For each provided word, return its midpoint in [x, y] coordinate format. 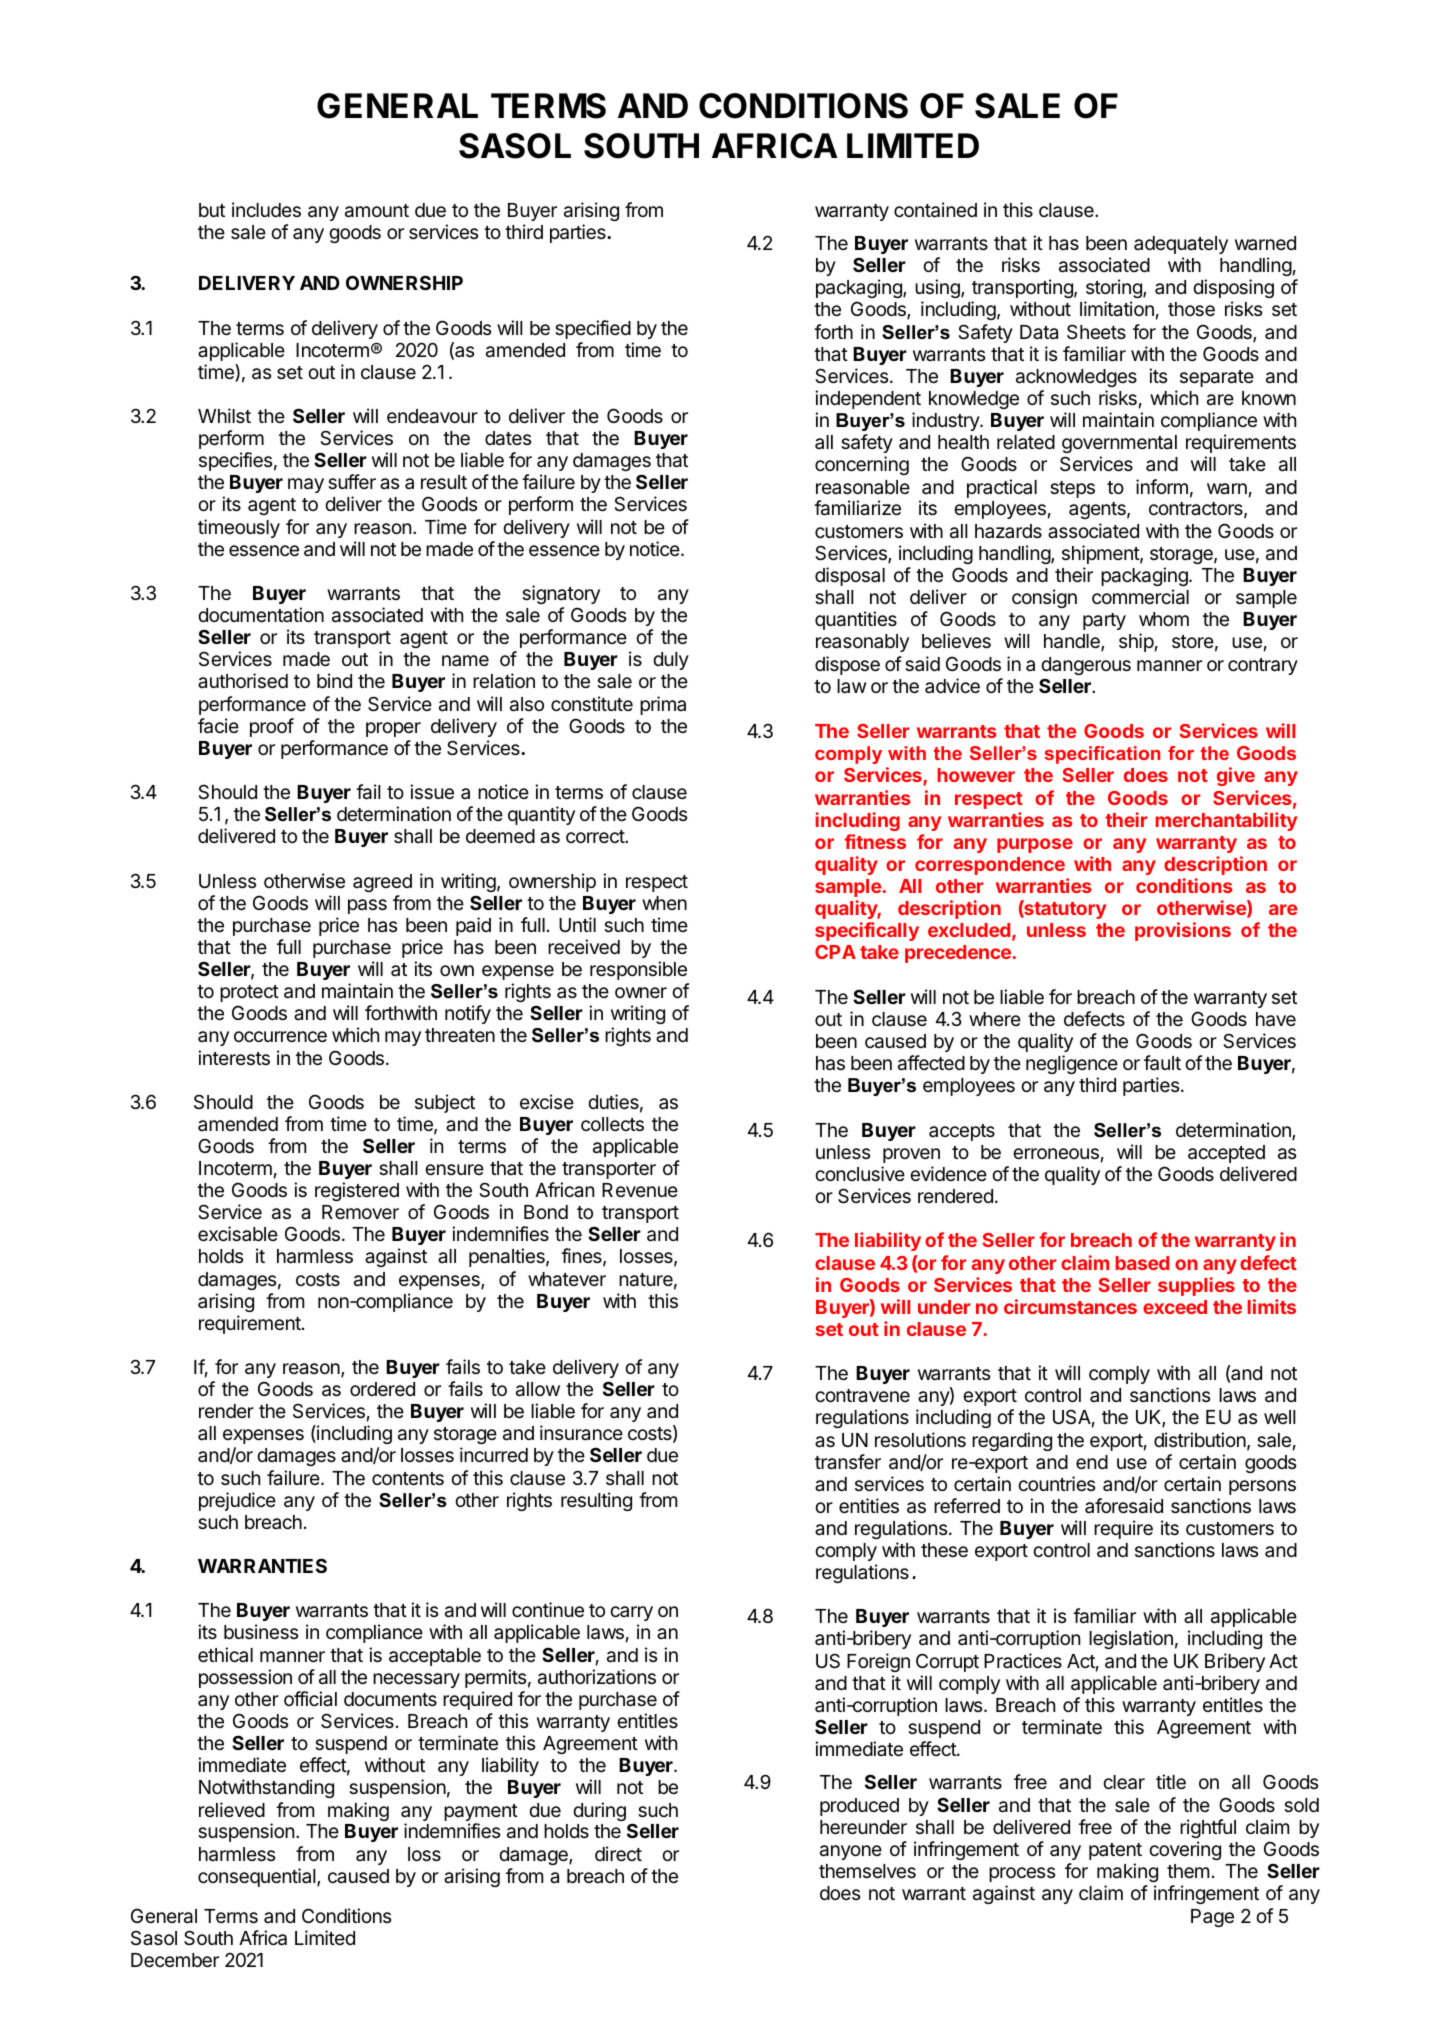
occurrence [280, 1036]
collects [612, 1124]
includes [266, 209]
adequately [1181, 245]
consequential [258, 1877]
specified [593, 329]
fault [1162, 1063]
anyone [851, 1852]
